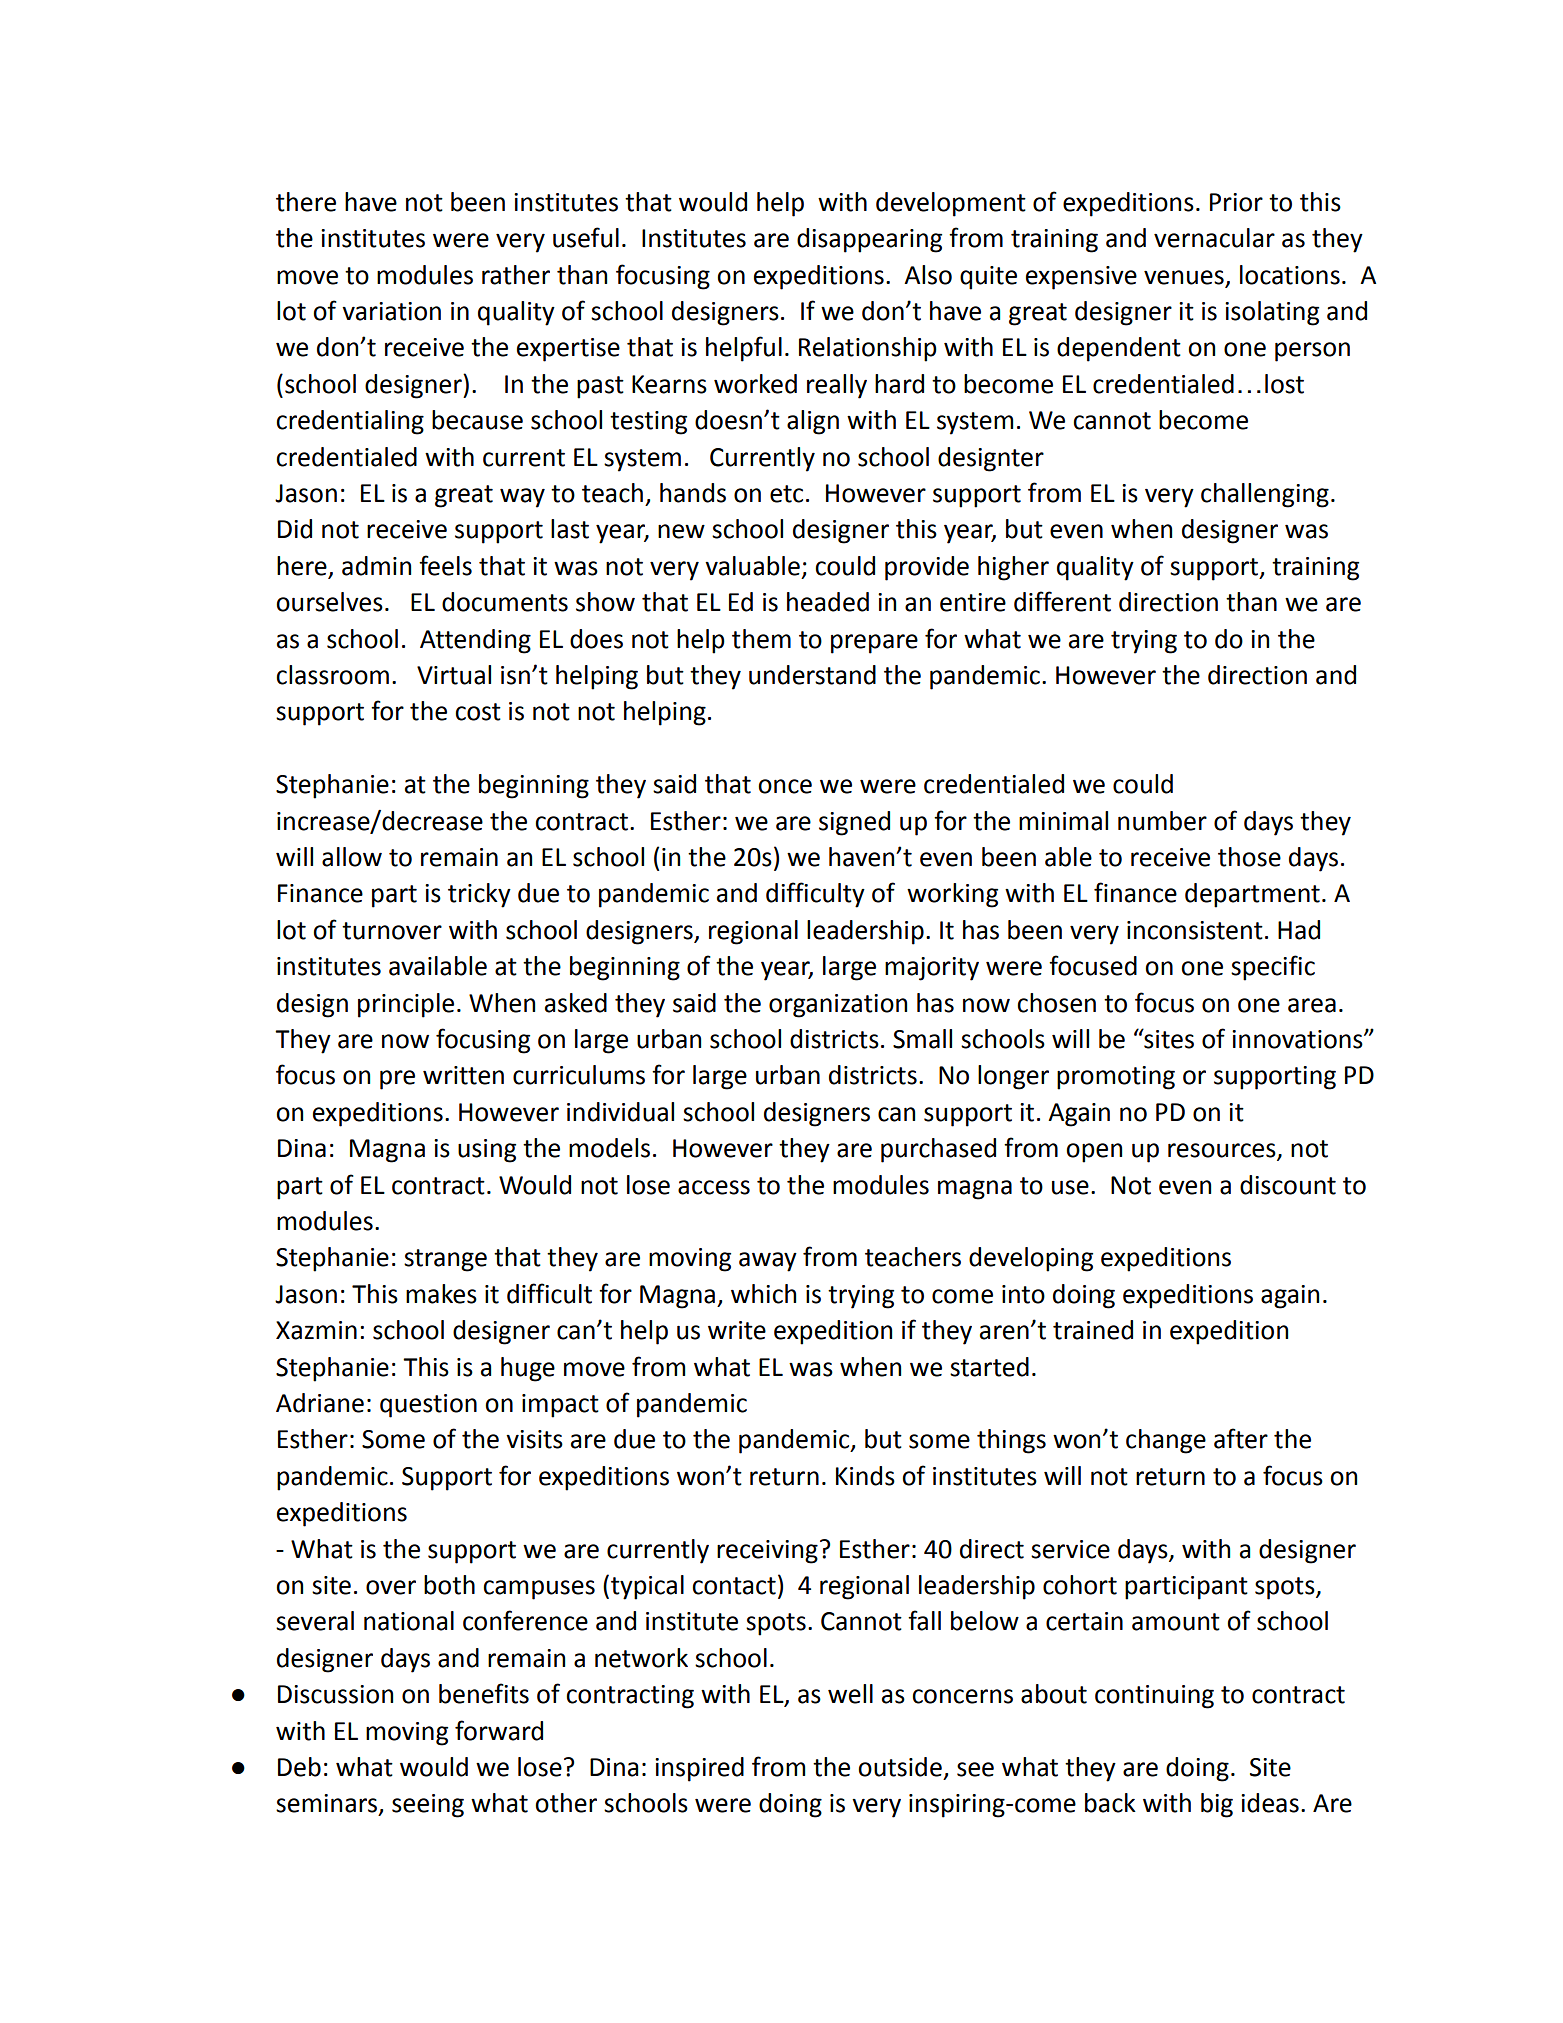  I want to click on inconsistent, so click(1195, 930).
